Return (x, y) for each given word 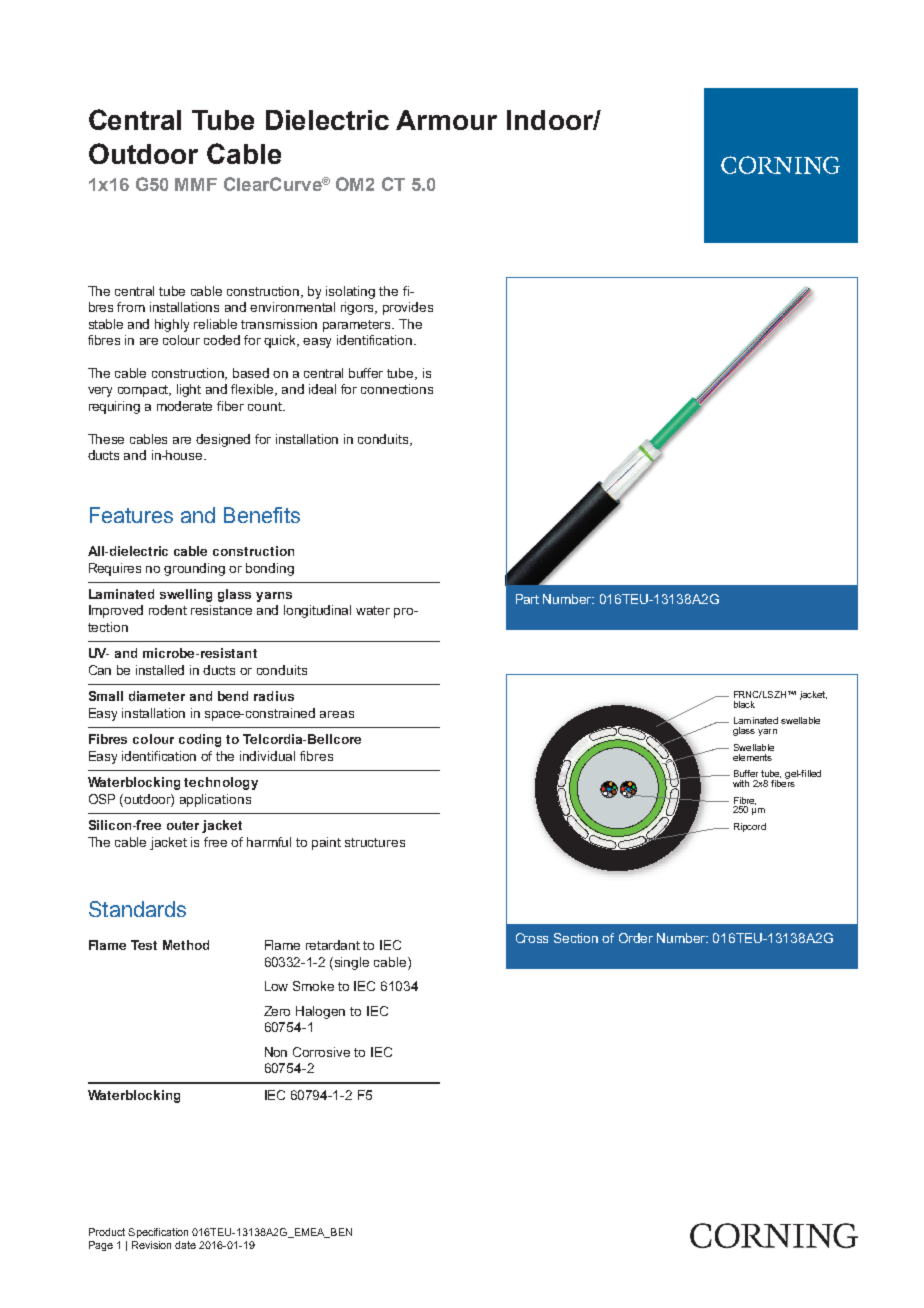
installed (160, 670)
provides (408, 308)
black (744, 704)
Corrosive (321, 1052)
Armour (446, 120)
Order (636, 938)
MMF (196, 184)
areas (337, 714)
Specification (158, 1233)
